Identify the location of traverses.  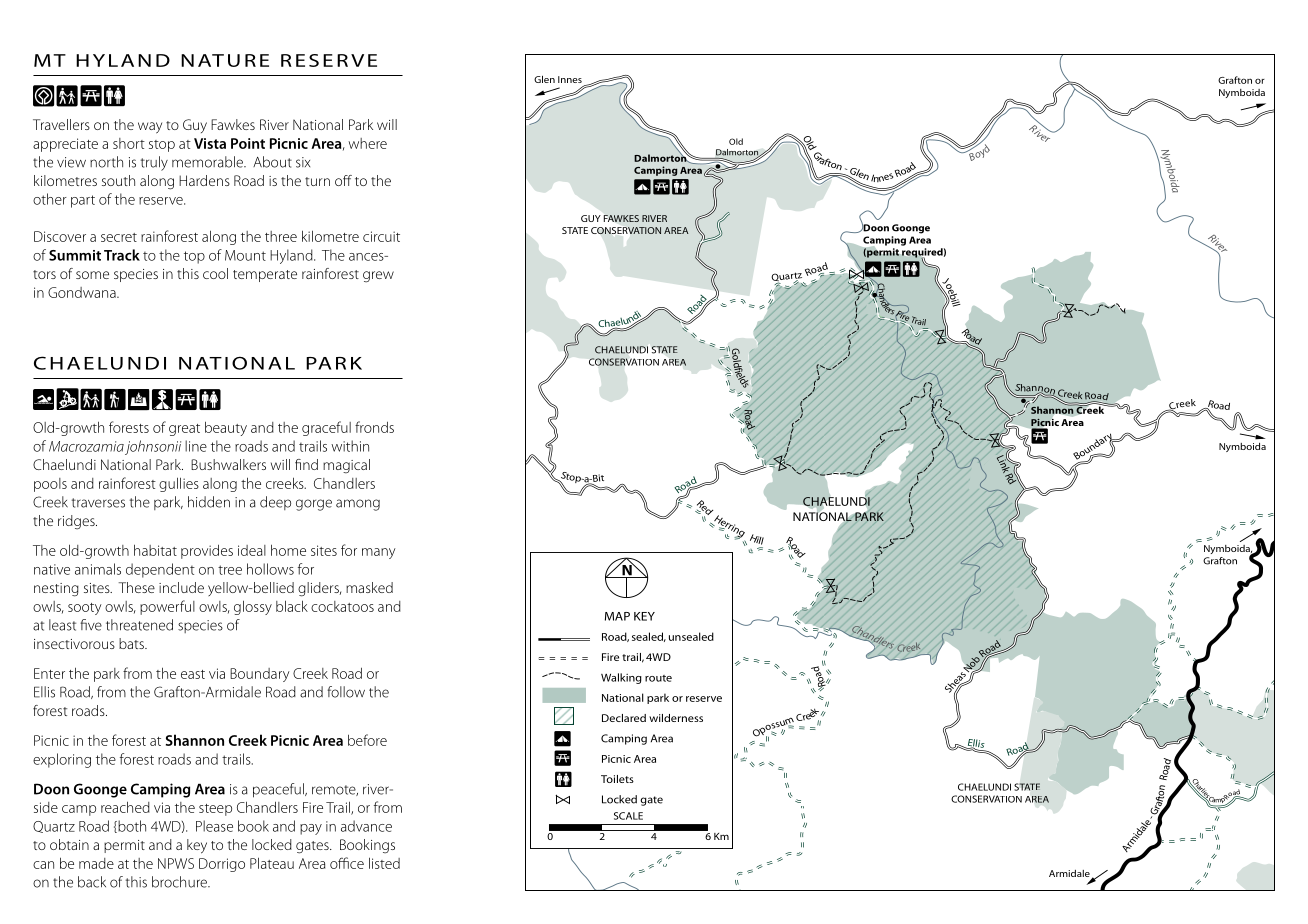
(98, 503).
